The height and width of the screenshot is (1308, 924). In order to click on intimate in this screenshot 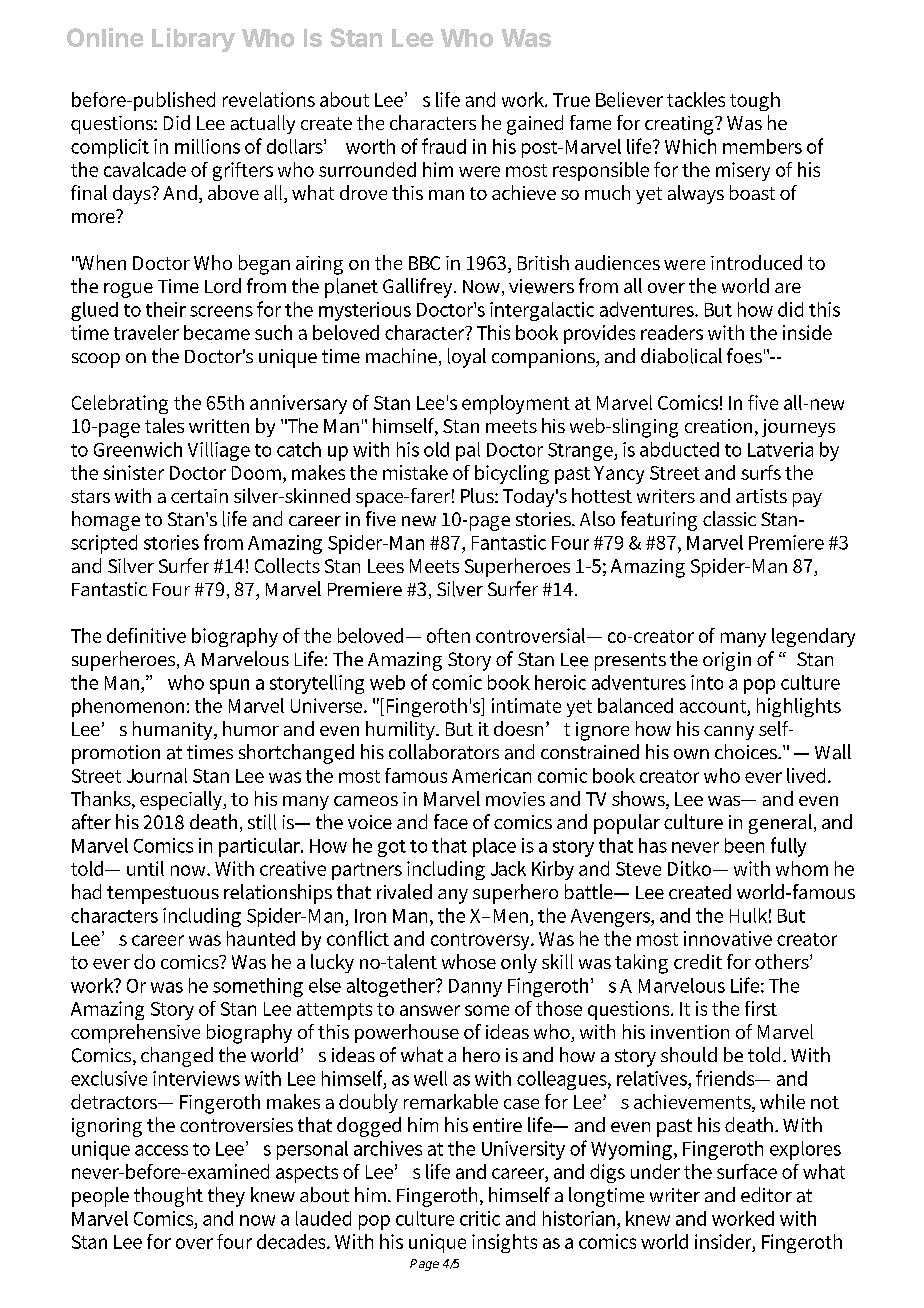, I will do `click(526, 705)`.
